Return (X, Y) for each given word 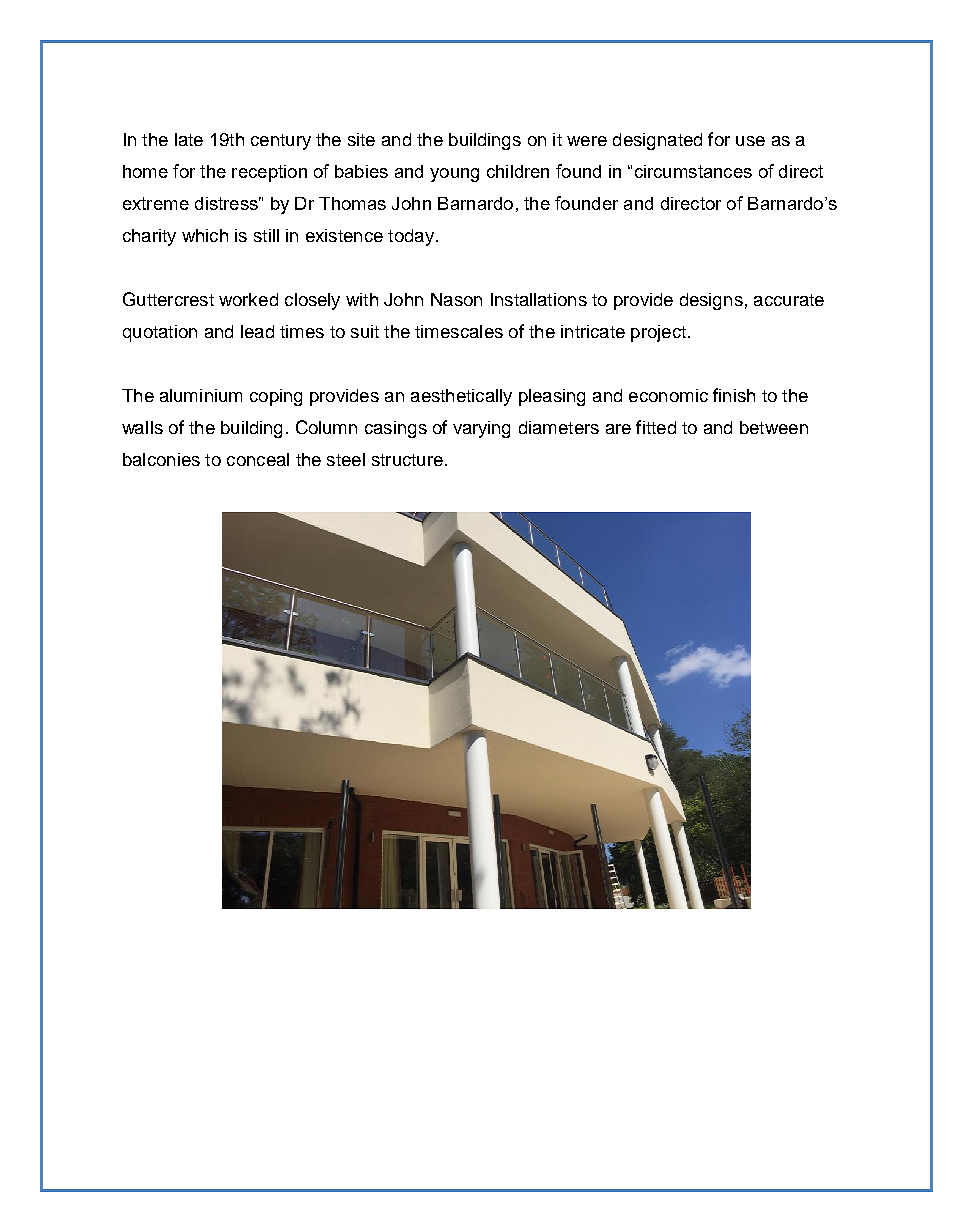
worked (248, 299)
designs (711, 301)
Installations (539, 299)
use (750, 141)
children (518, 171)
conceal (258, 459)
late (189, 139)
